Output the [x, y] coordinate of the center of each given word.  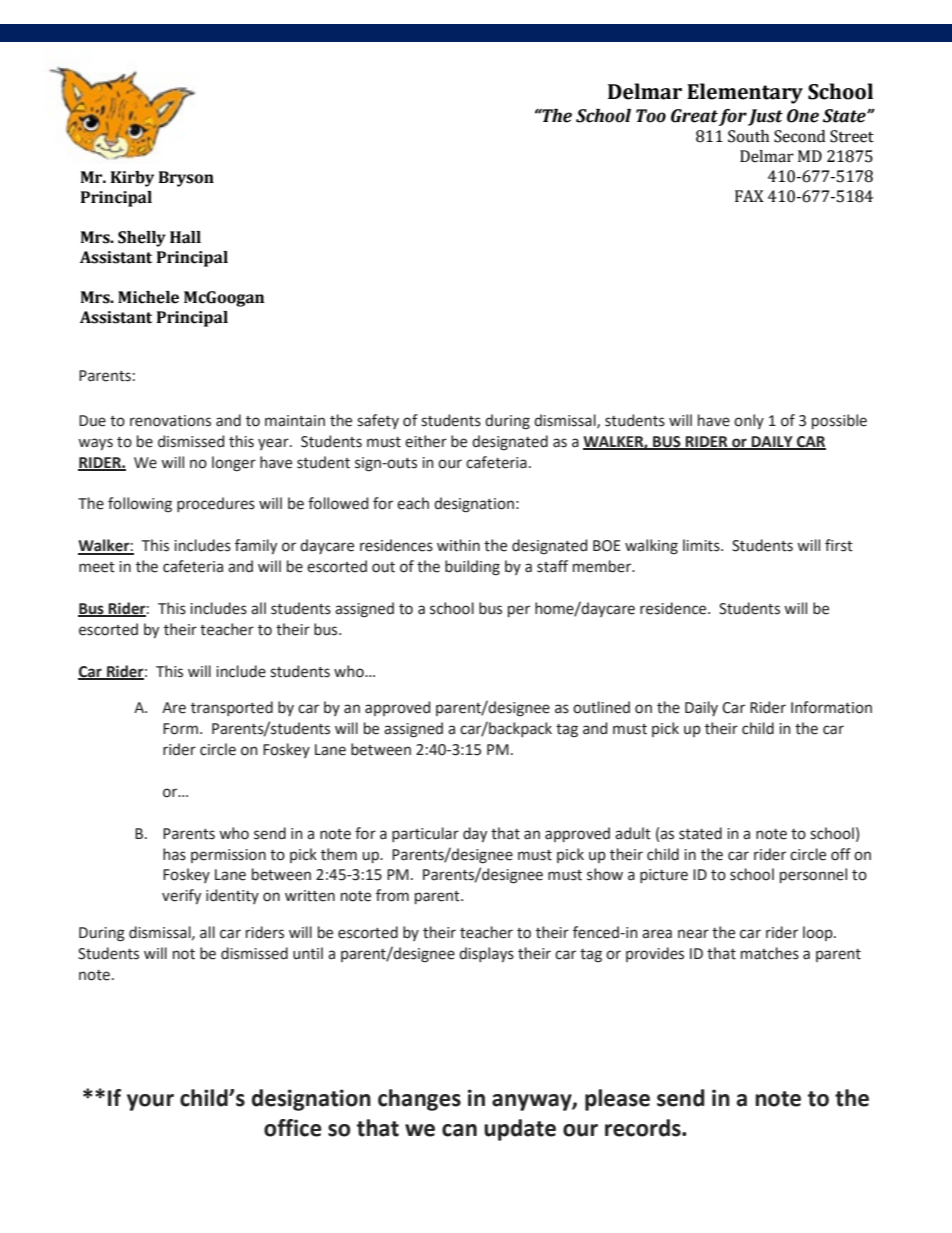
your [150, 1102]
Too [651, 116]
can [459, 1130]
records [644, 1128]
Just [765, 117]
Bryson [186, 179]
